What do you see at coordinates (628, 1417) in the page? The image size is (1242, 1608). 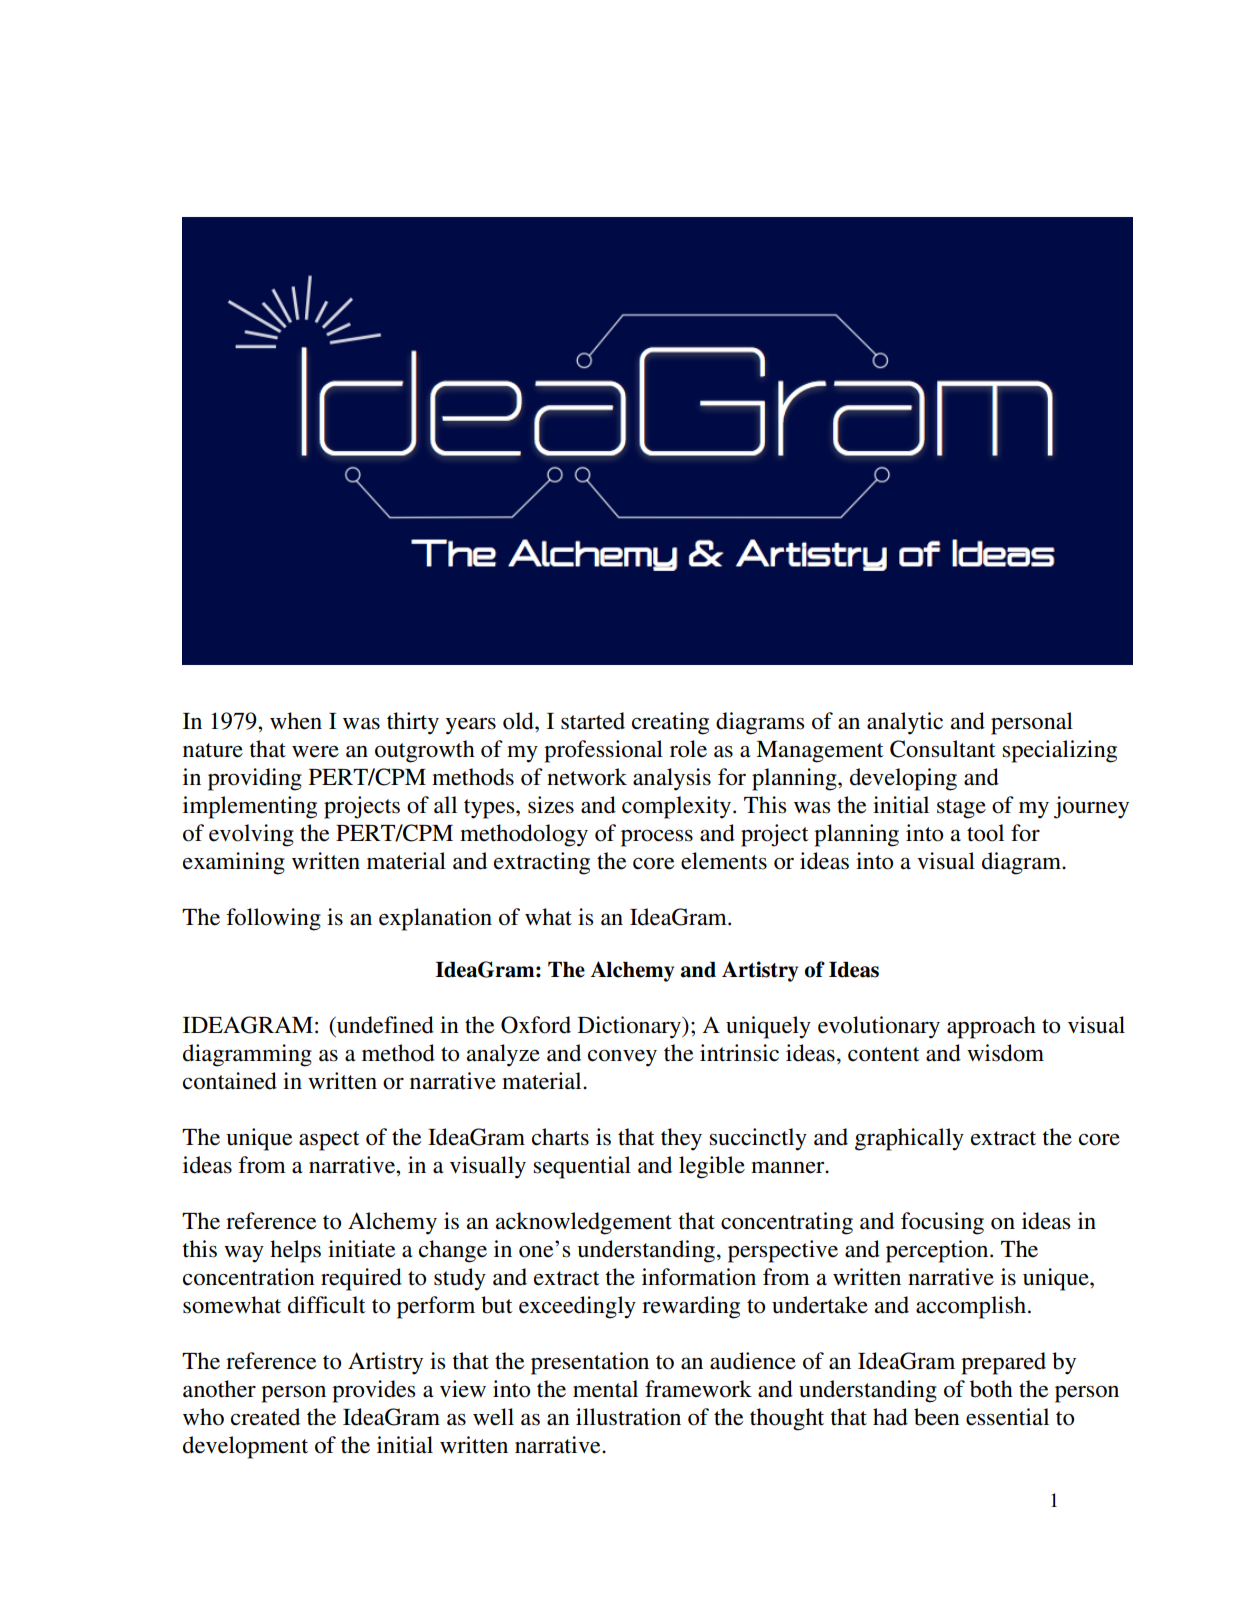 I see `illustration` at bounding box center [628, 1417].
